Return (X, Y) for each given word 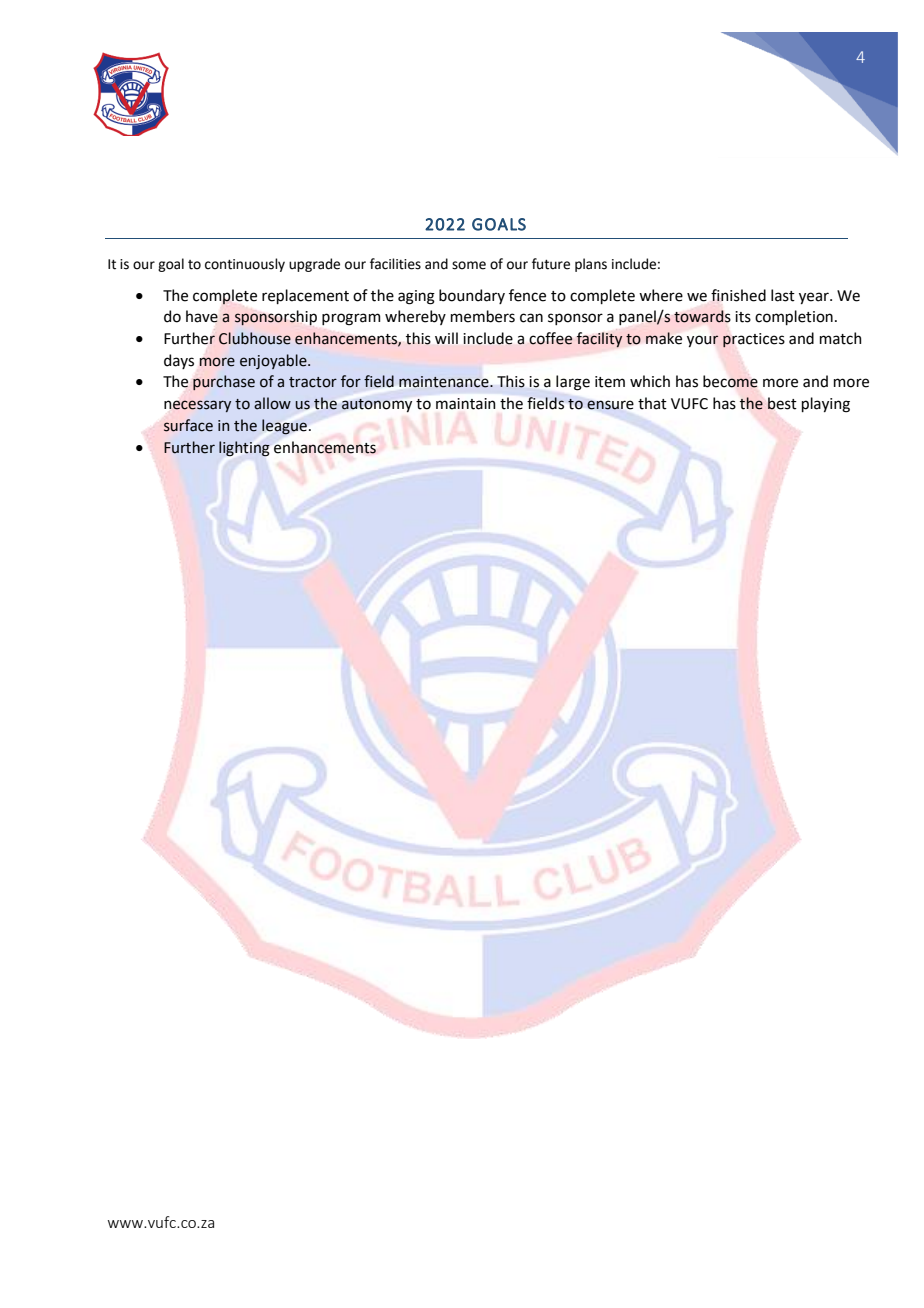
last (783, 295)
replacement (305, 296)
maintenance (445, 382)
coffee (550, 338)
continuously (245, 265)
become (730, 381)
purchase (224, 382)
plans (591, 265)
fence (527, 295)
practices (754, 340)
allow (272, 403)
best (782, 403)
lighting (244, 448)
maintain (465, 404)
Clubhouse (255, 338)
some (469, 265)
